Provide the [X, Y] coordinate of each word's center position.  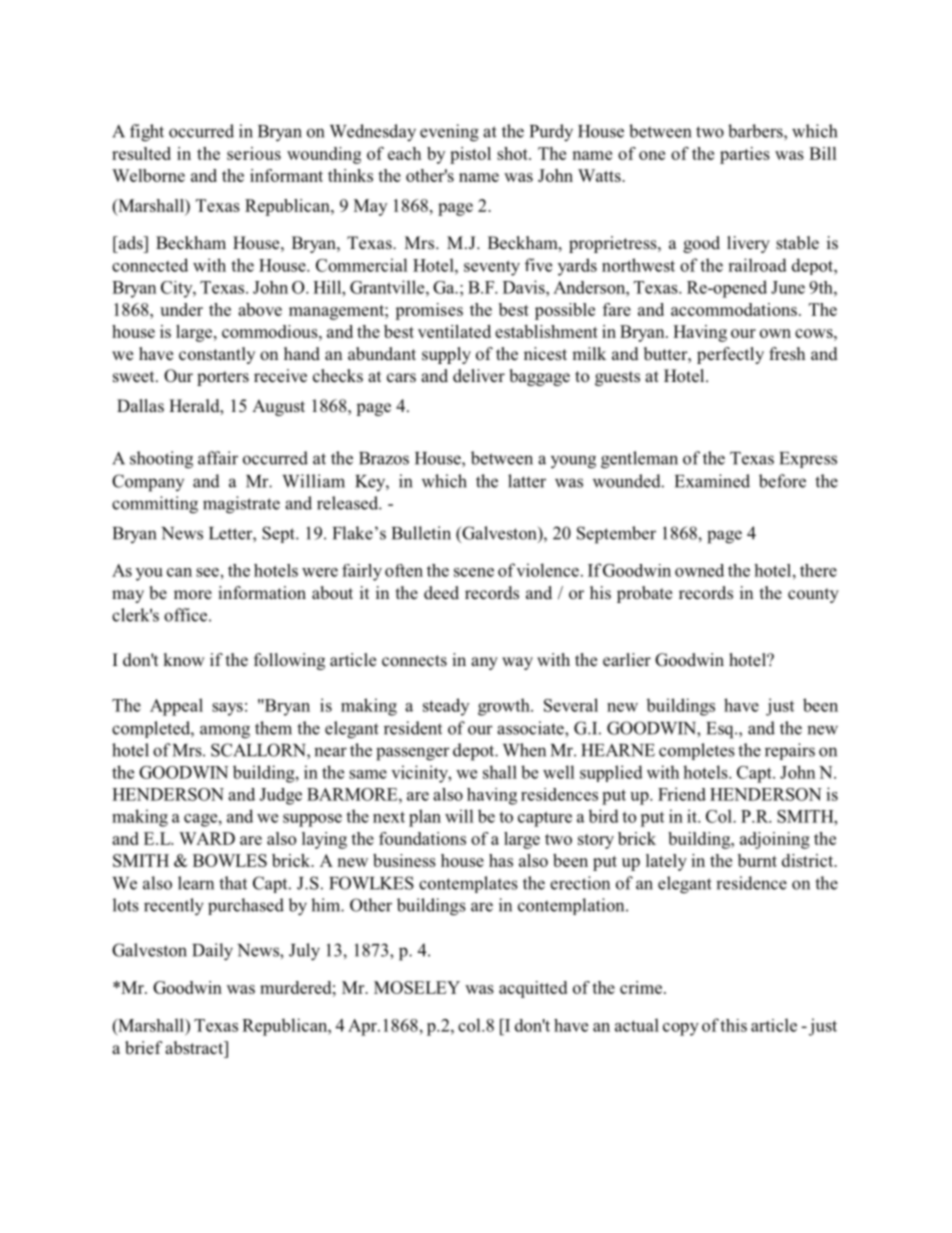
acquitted [533, 989]
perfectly [730, 355]
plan [425, 818]
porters [223, 378]
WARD [207, 838]
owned [699, 570]
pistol [470, 155]
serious [254, 153]
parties [745, 155]
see [207, 572]
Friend [682, 794]
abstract [195, 1048]
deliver [479, 376]
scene [474, 572]
